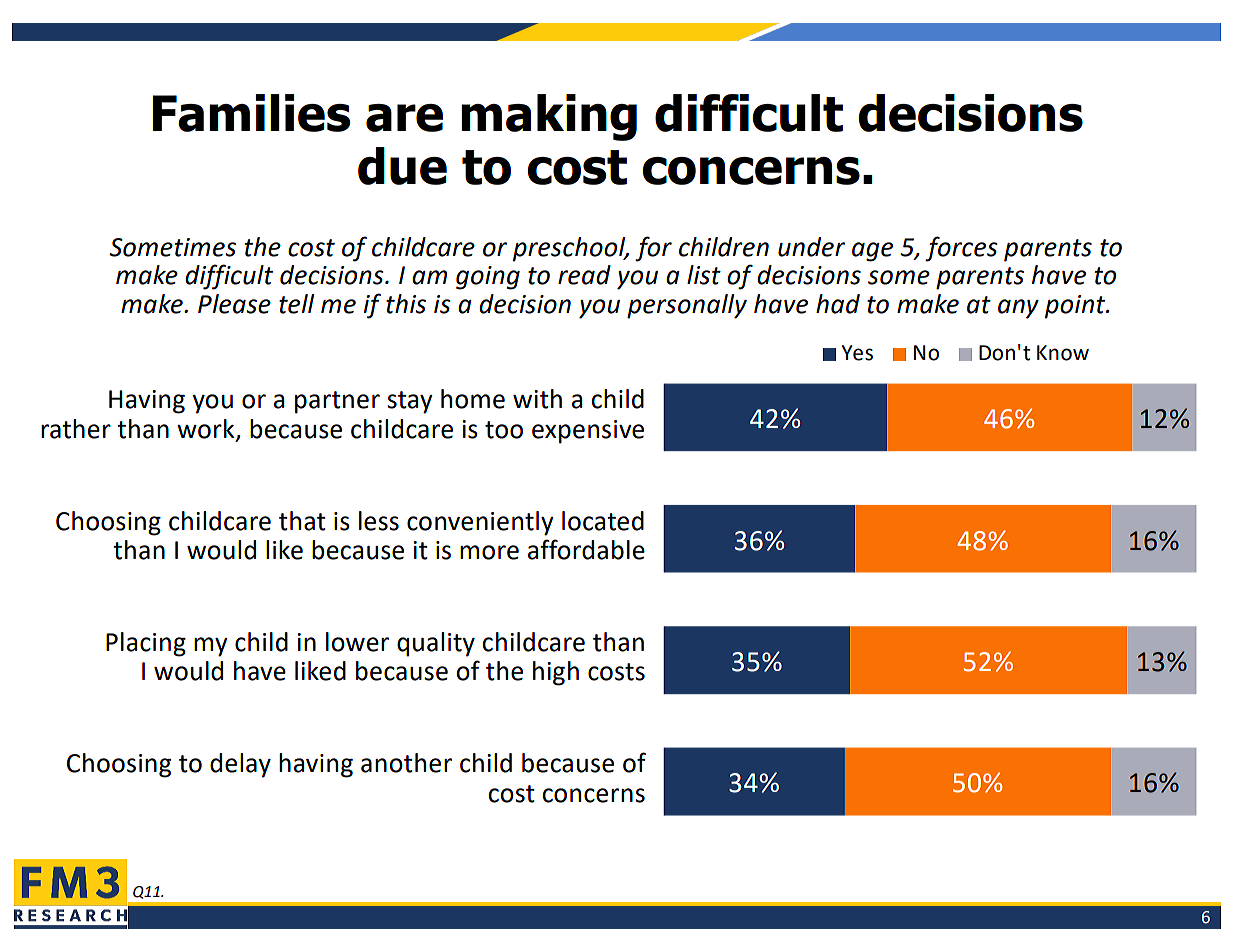 The image size is (1233, 952). Describe the element at coordinates (586, 549) in the page. I see `affordable` at that location.
